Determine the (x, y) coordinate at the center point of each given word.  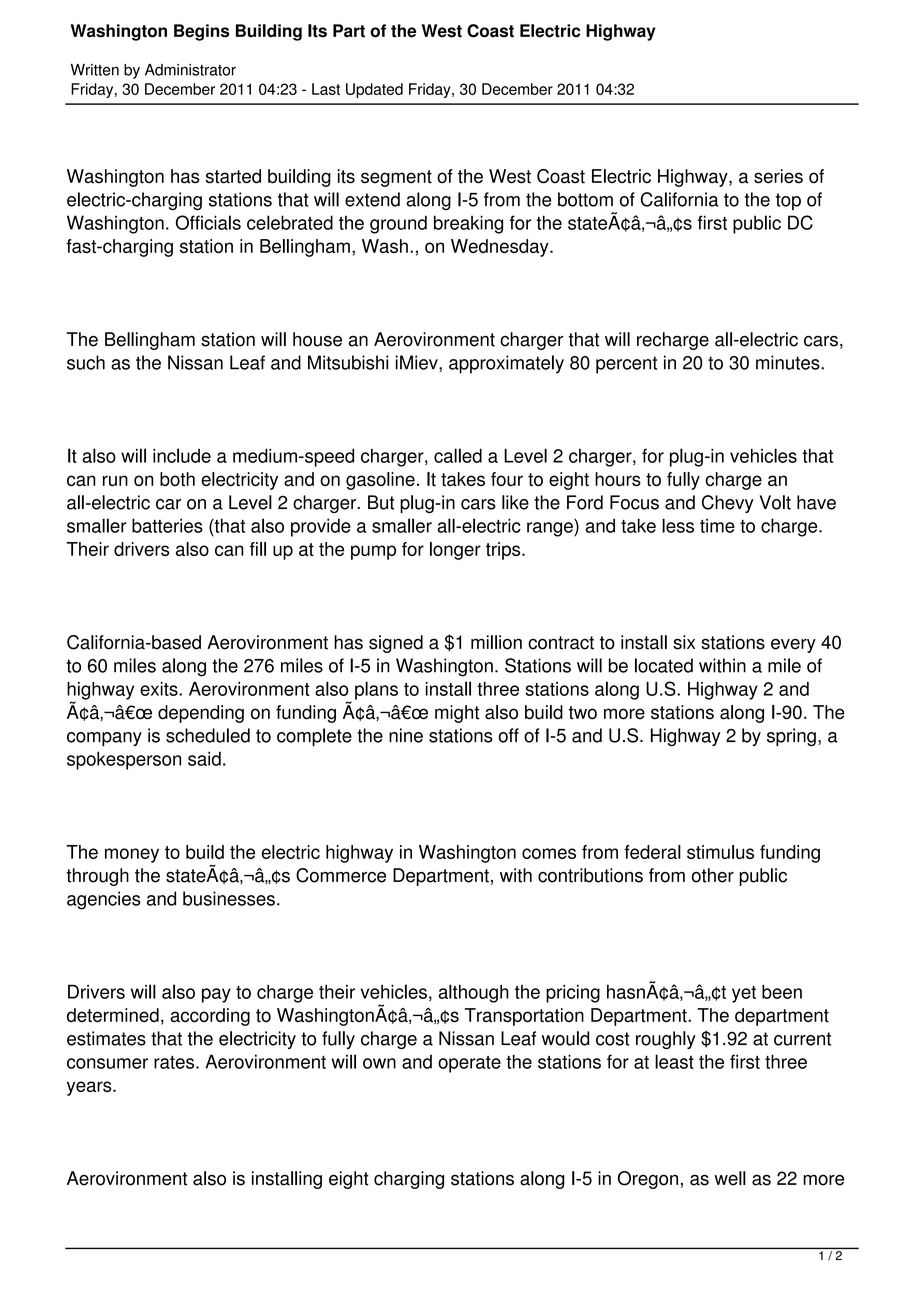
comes (549, 853)
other (713, 875)
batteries (167, 525)
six (684, 642)
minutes (789, 362)
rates (174, 1062)
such (86, 362)
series (778, 176)
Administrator (190, 70)
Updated (374, 90)
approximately (506, 364)
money (132, 855)
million (496, 642)
